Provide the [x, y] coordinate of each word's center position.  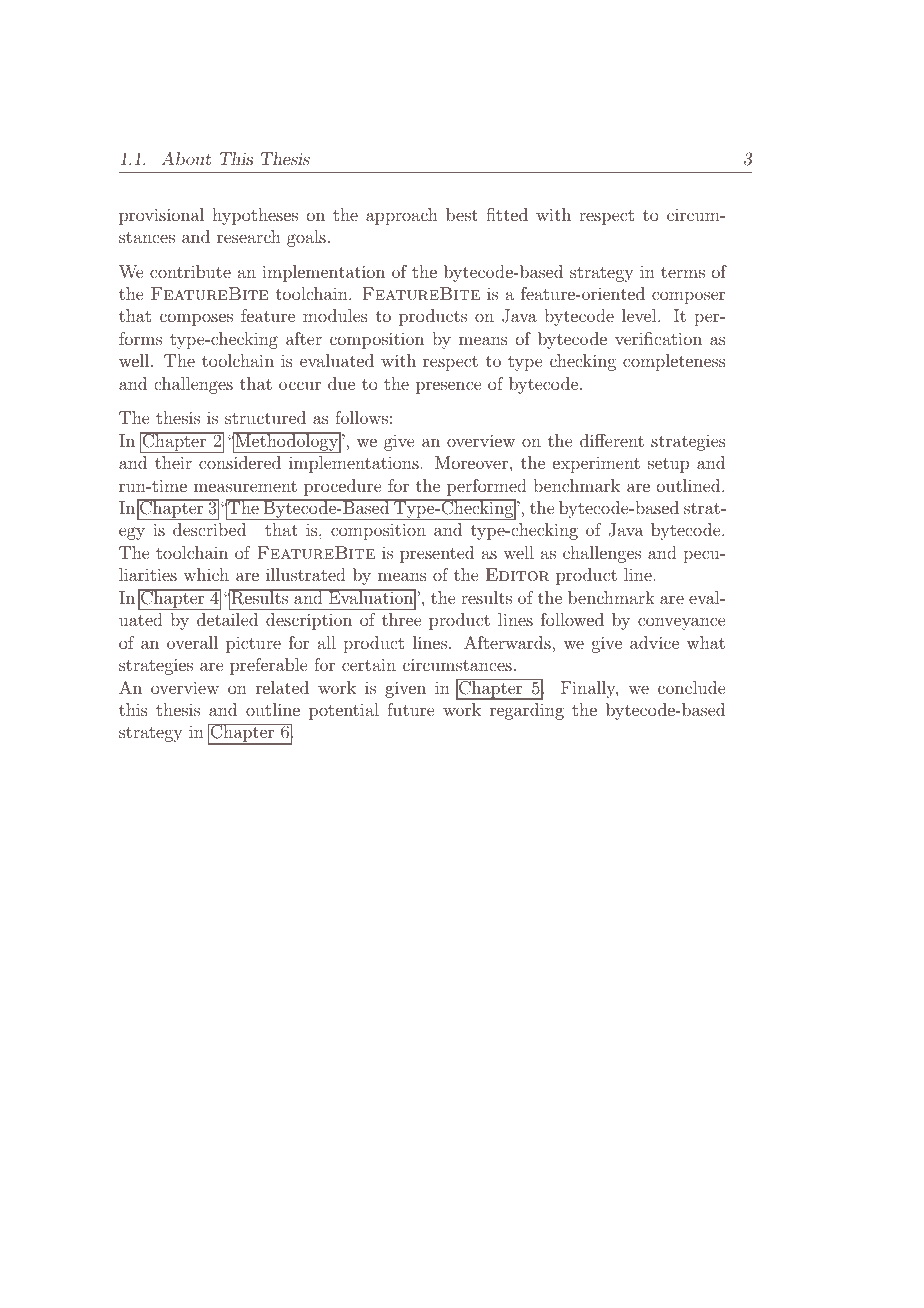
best [462, 214]
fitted [507, 214]
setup [668, 465]
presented [437, 554]
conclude [691, 687]
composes [196, 319]
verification [658, 338]
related [282, 687]
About [186, 158]
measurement [245, 486]
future [410, 709]
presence [448, 387]
